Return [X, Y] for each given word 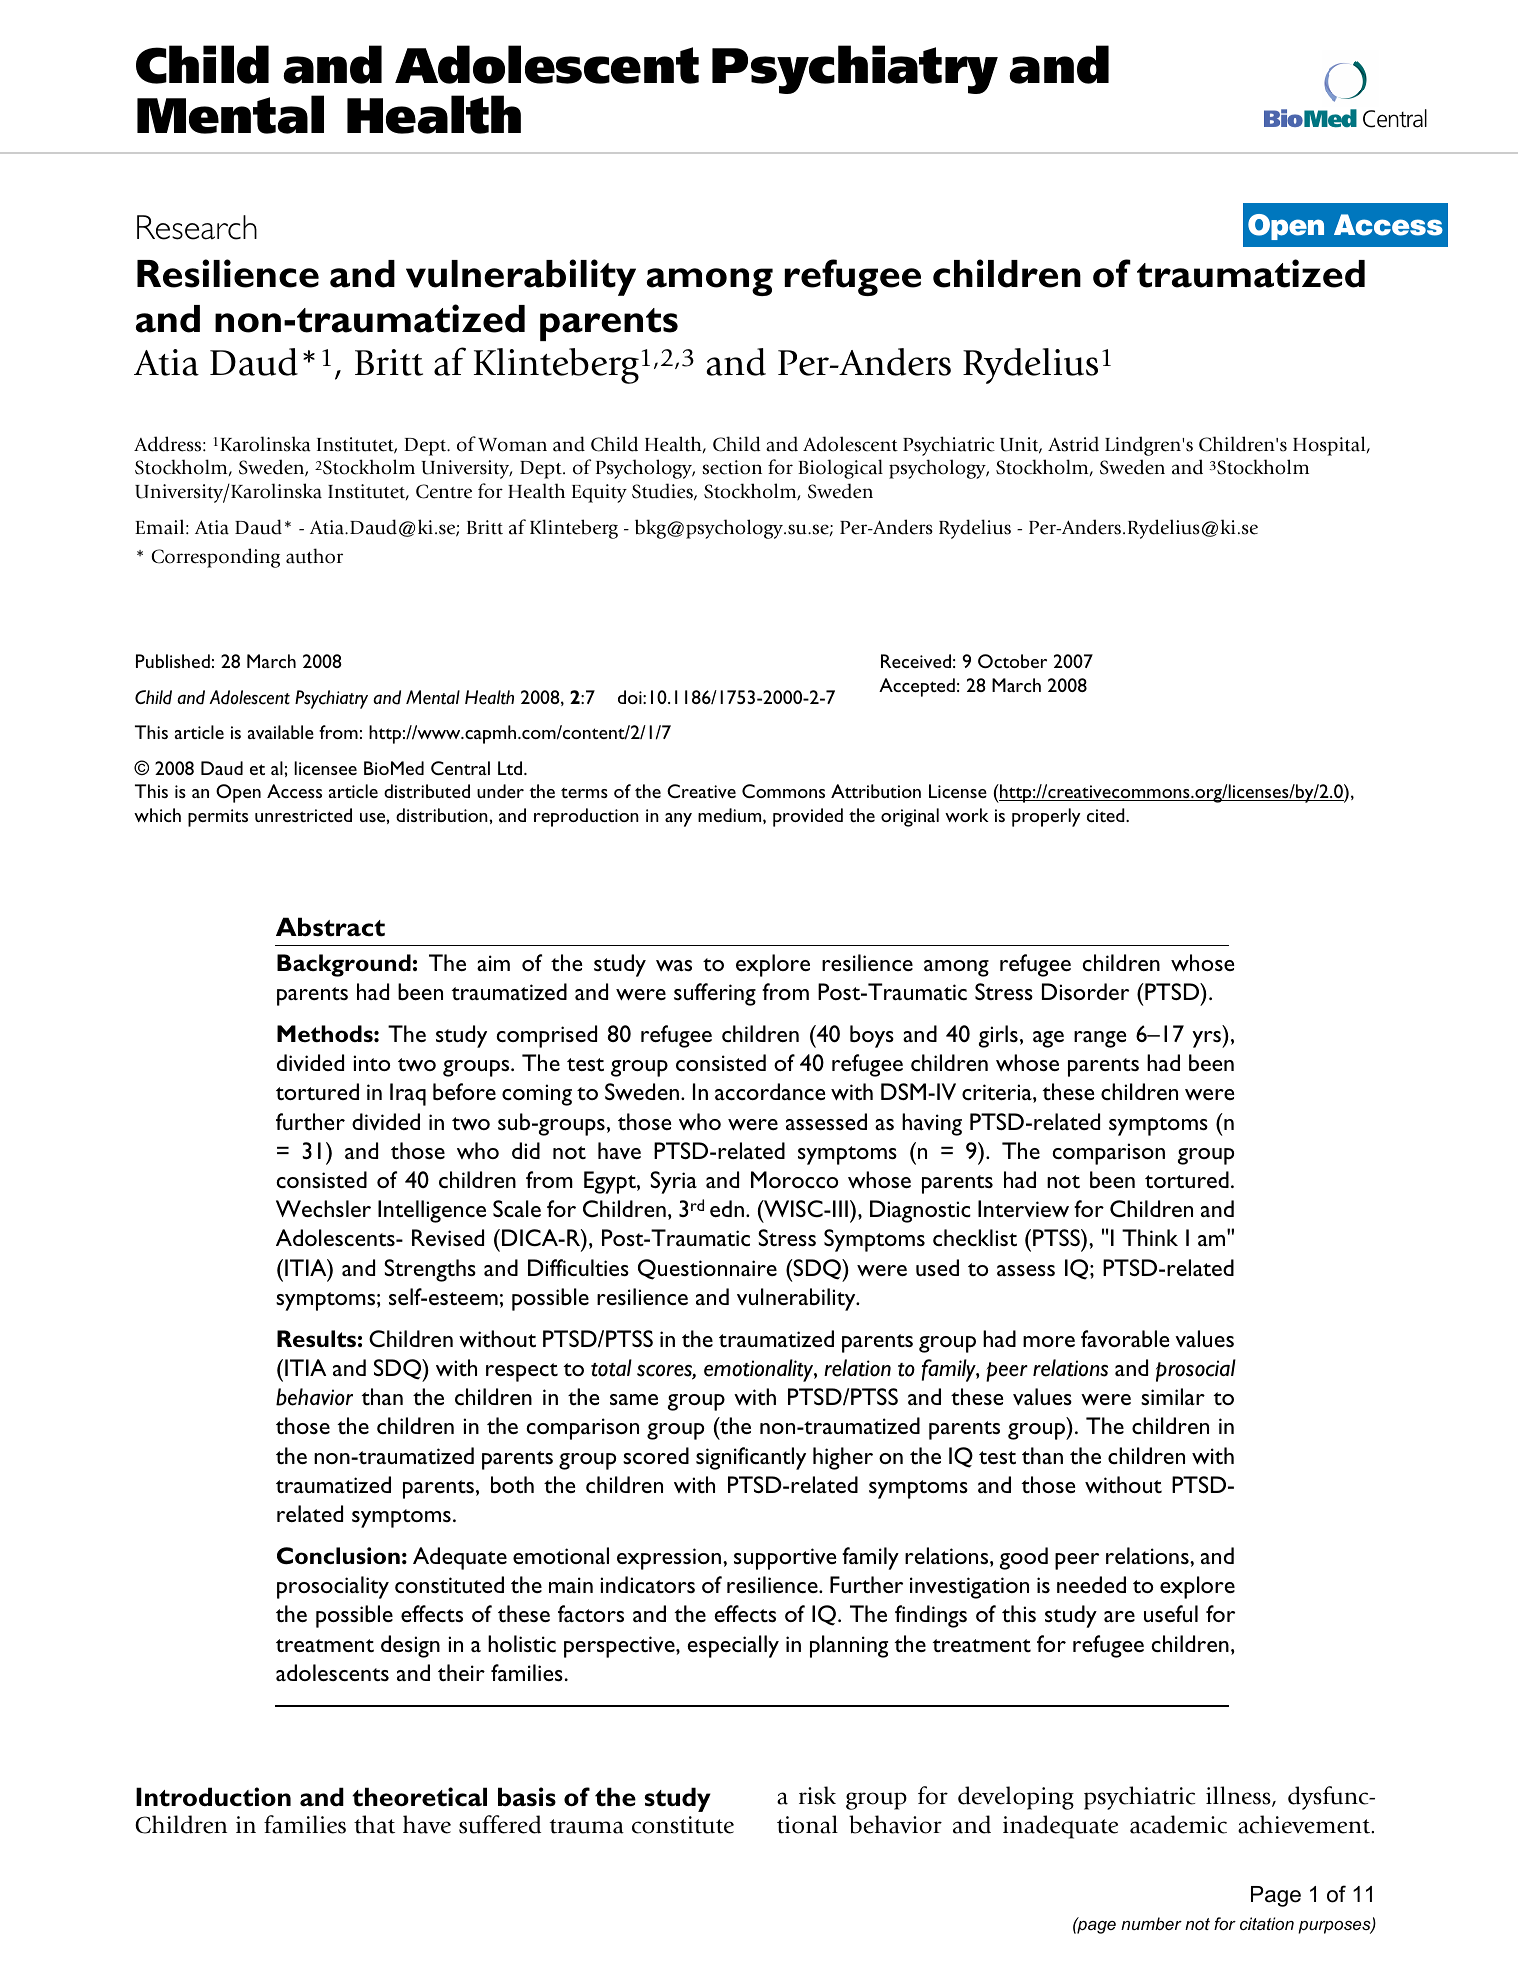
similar [1173, 1396]
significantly [751, 1458]
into [371, 1063]
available [281, 732]
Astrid [1073, 444]
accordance [770, 1091]
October [1012, 661]
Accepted [917, 687]
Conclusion [338, 1556]
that [374, 1824]
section [732, 467]
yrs [1208, 1039]
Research [197, 227]
